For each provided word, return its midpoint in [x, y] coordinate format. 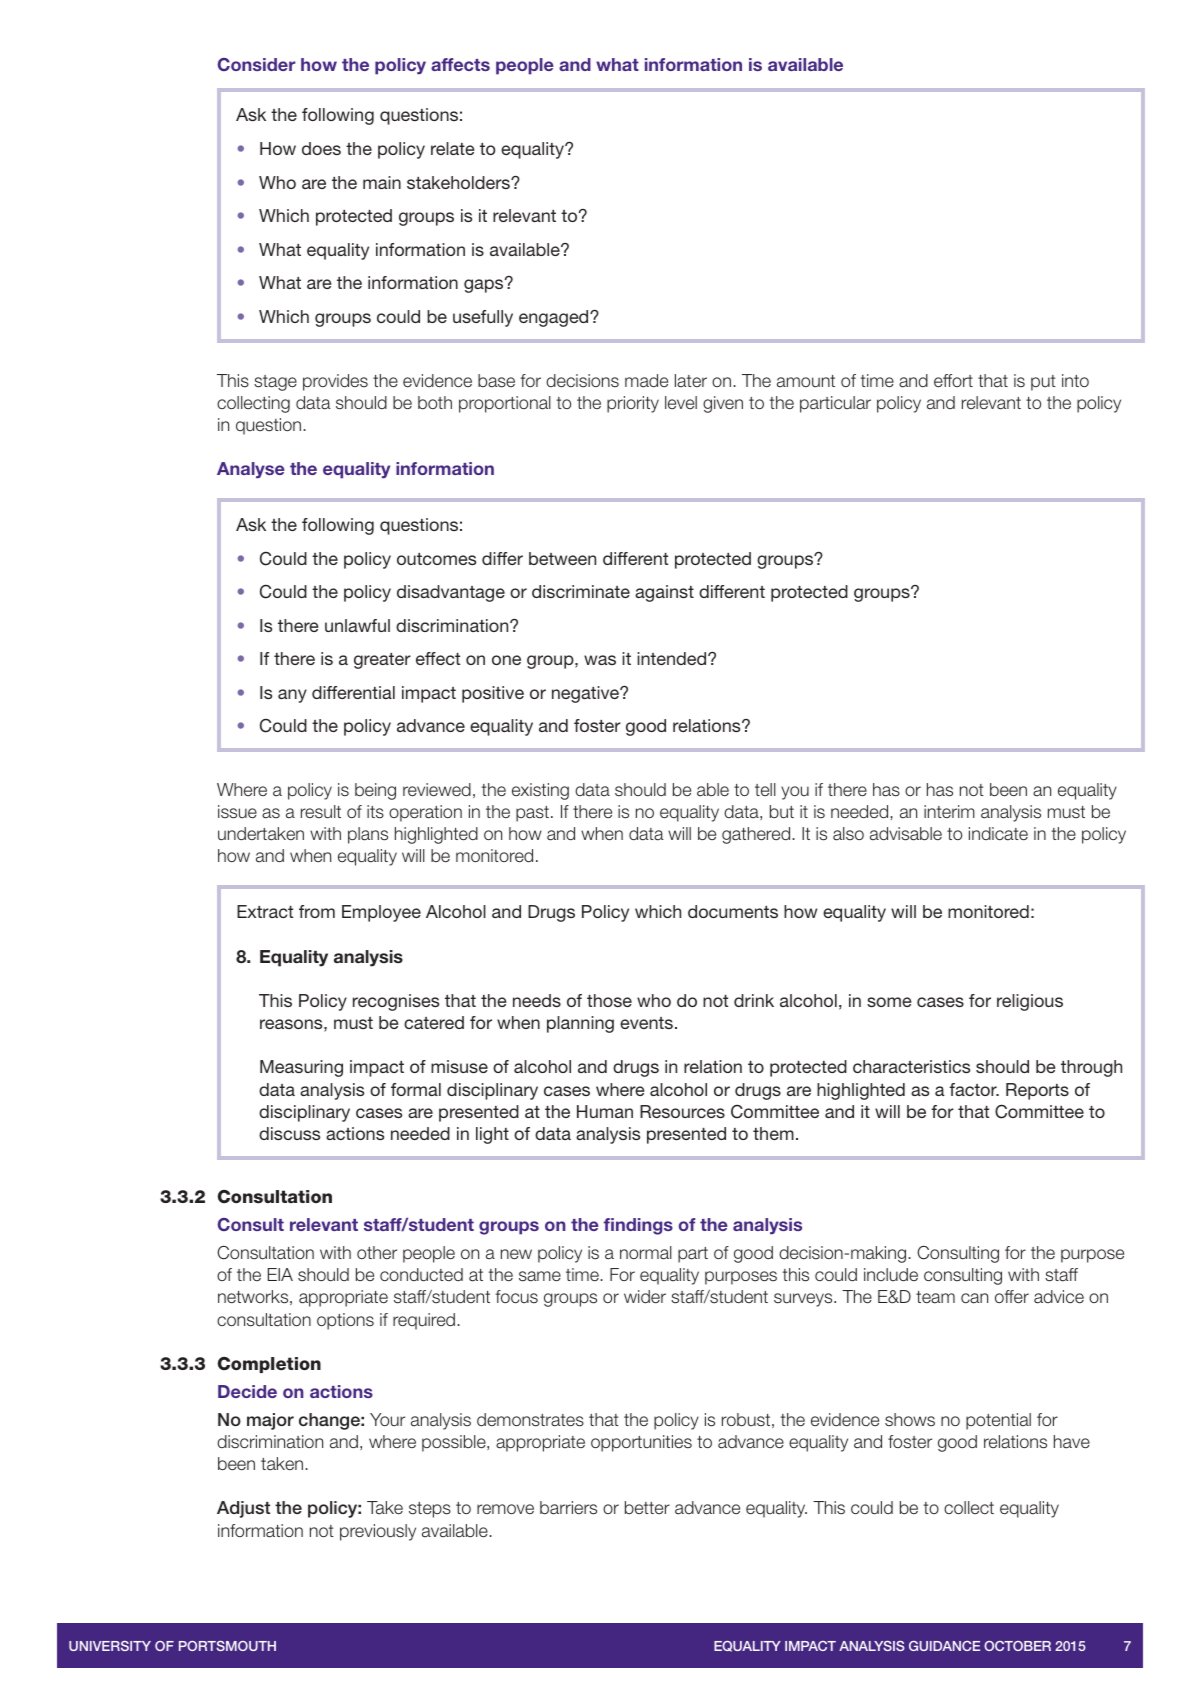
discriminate [581, 591]
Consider [257, 64]
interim [949, 811]
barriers [568, 1508]
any [292, 696]
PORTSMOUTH [227, 1646]
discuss [289, 1133]
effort [953, 381]
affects [460, 64]
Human [605, 1111]
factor [974, 1089]
